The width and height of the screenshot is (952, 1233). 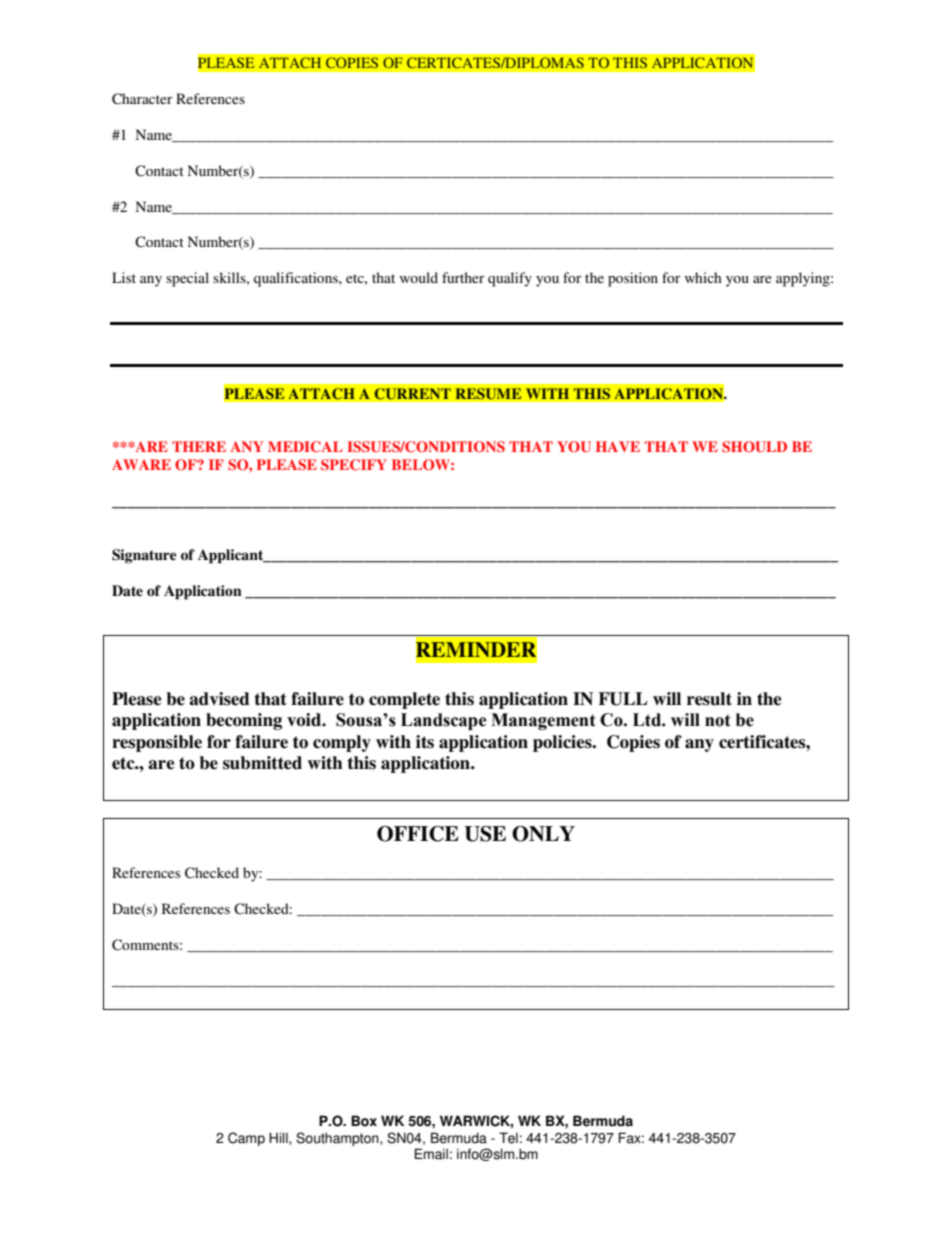 I want to click on submitted, so click(x=262, y=763).
